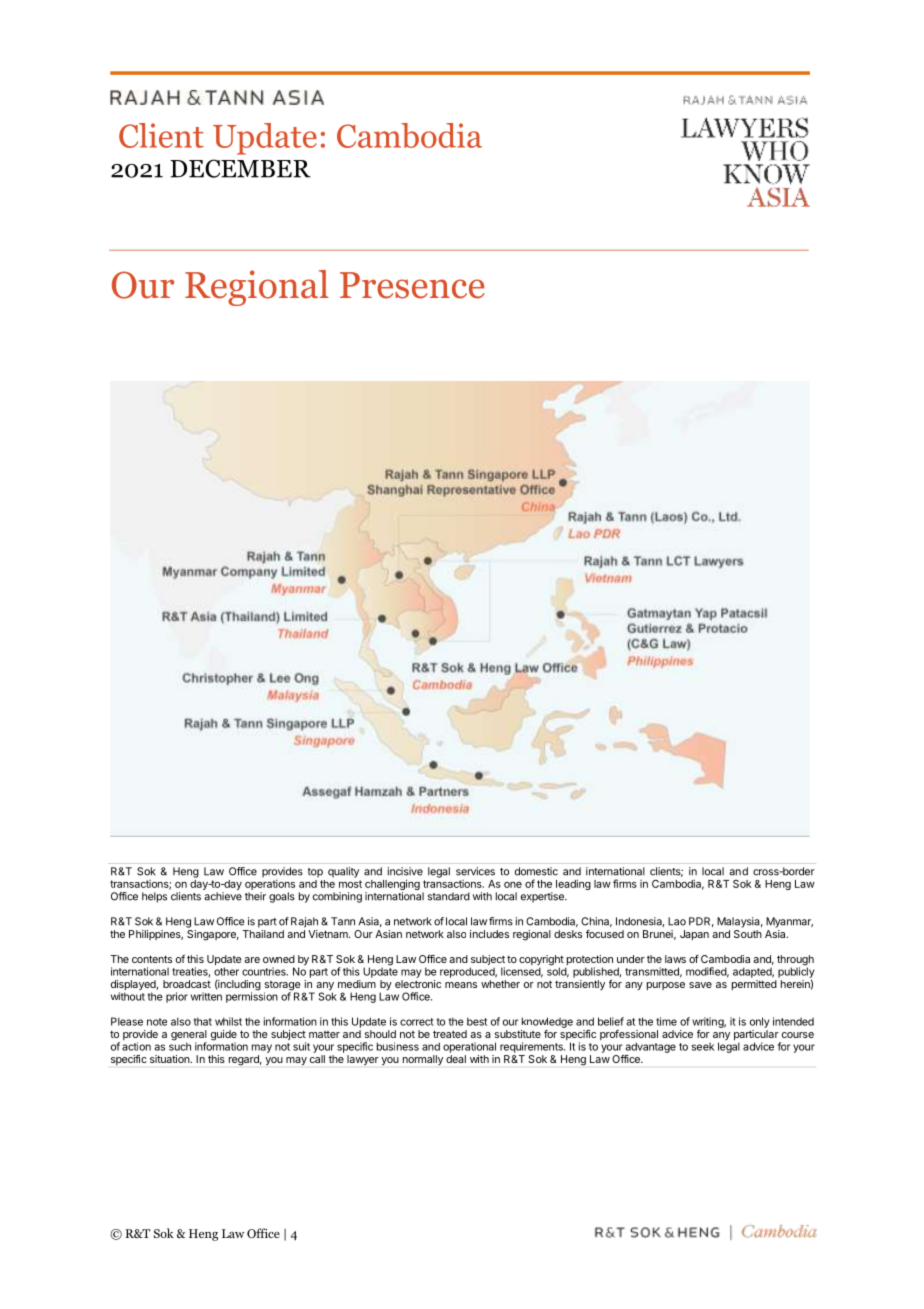 Image resolution: width=924 pixels, height=1309 pixels. Describe the element at coordinates (412, 285) in the document. I see `Presence` at that location.
